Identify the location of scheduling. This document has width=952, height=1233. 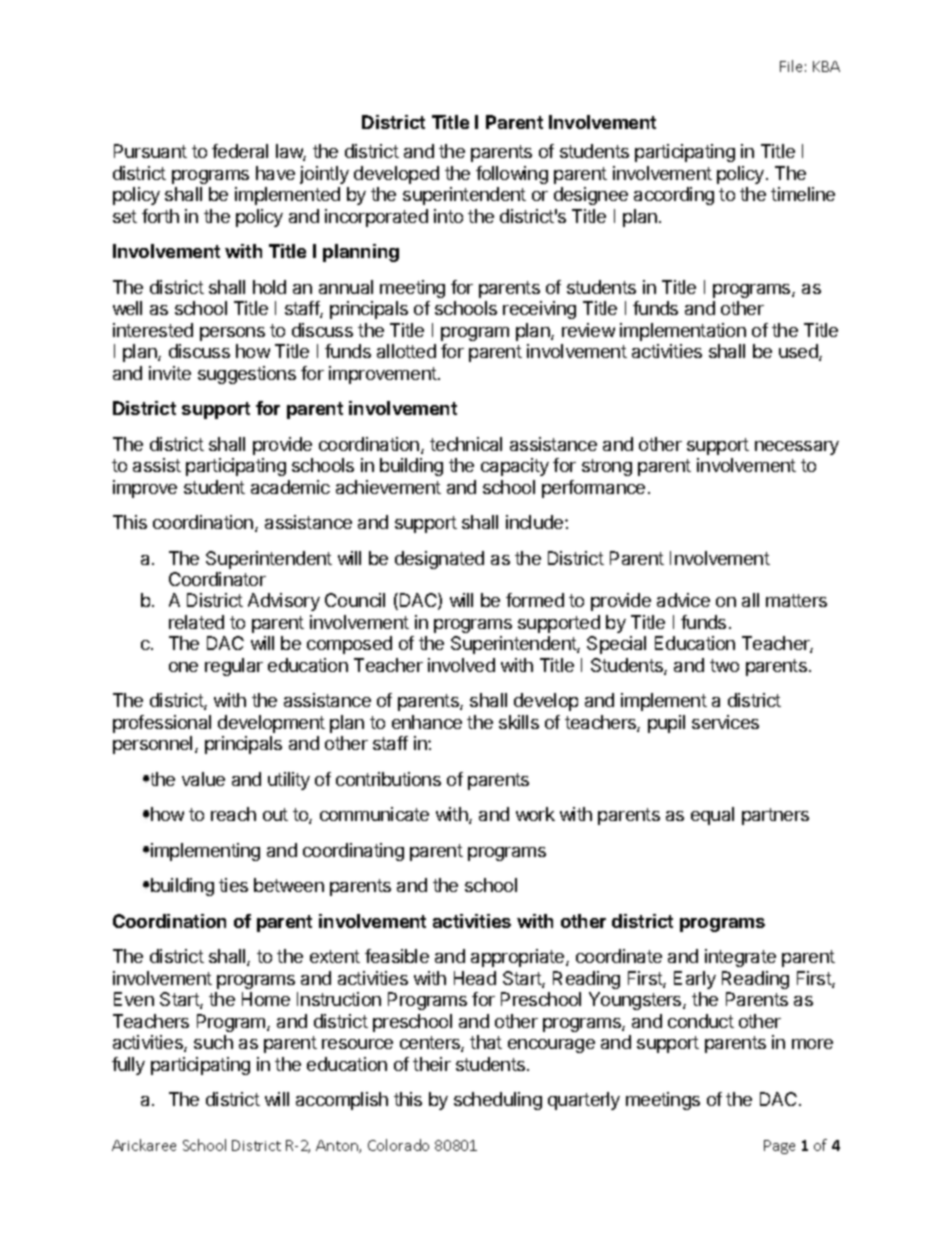
(498, 1101).
